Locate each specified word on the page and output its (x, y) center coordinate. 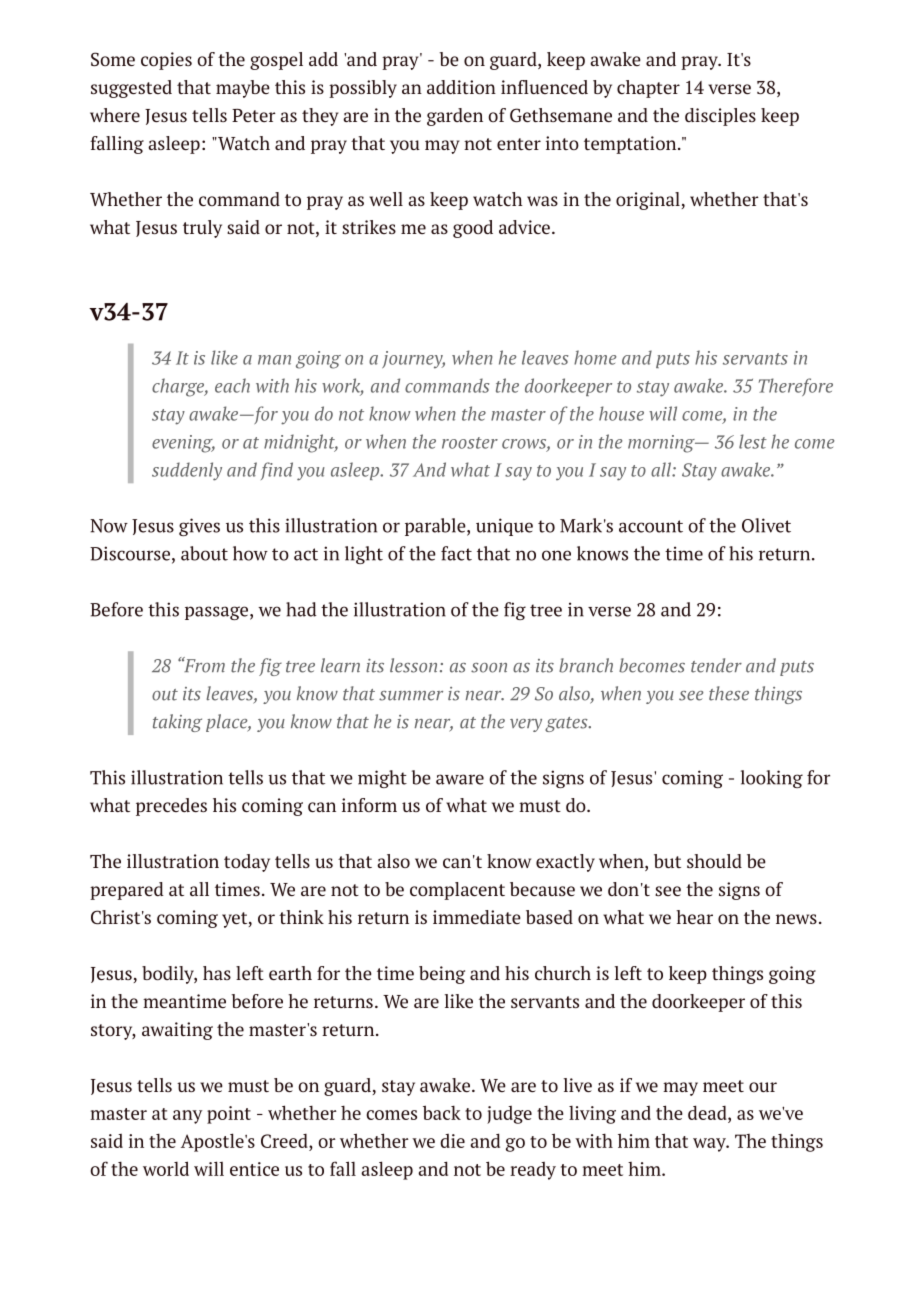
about (204, 553)
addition (461, 87)
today (247, 863)
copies (166, 61)
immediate (477, 917)
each (232, 385)
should (714, 861)
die (452, 1141)
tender (716, 665)
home (595, 357)
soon (489, 668)
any (188, 1117)
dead (708, 1114)
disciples (720, 117)
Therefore (796, 387)
